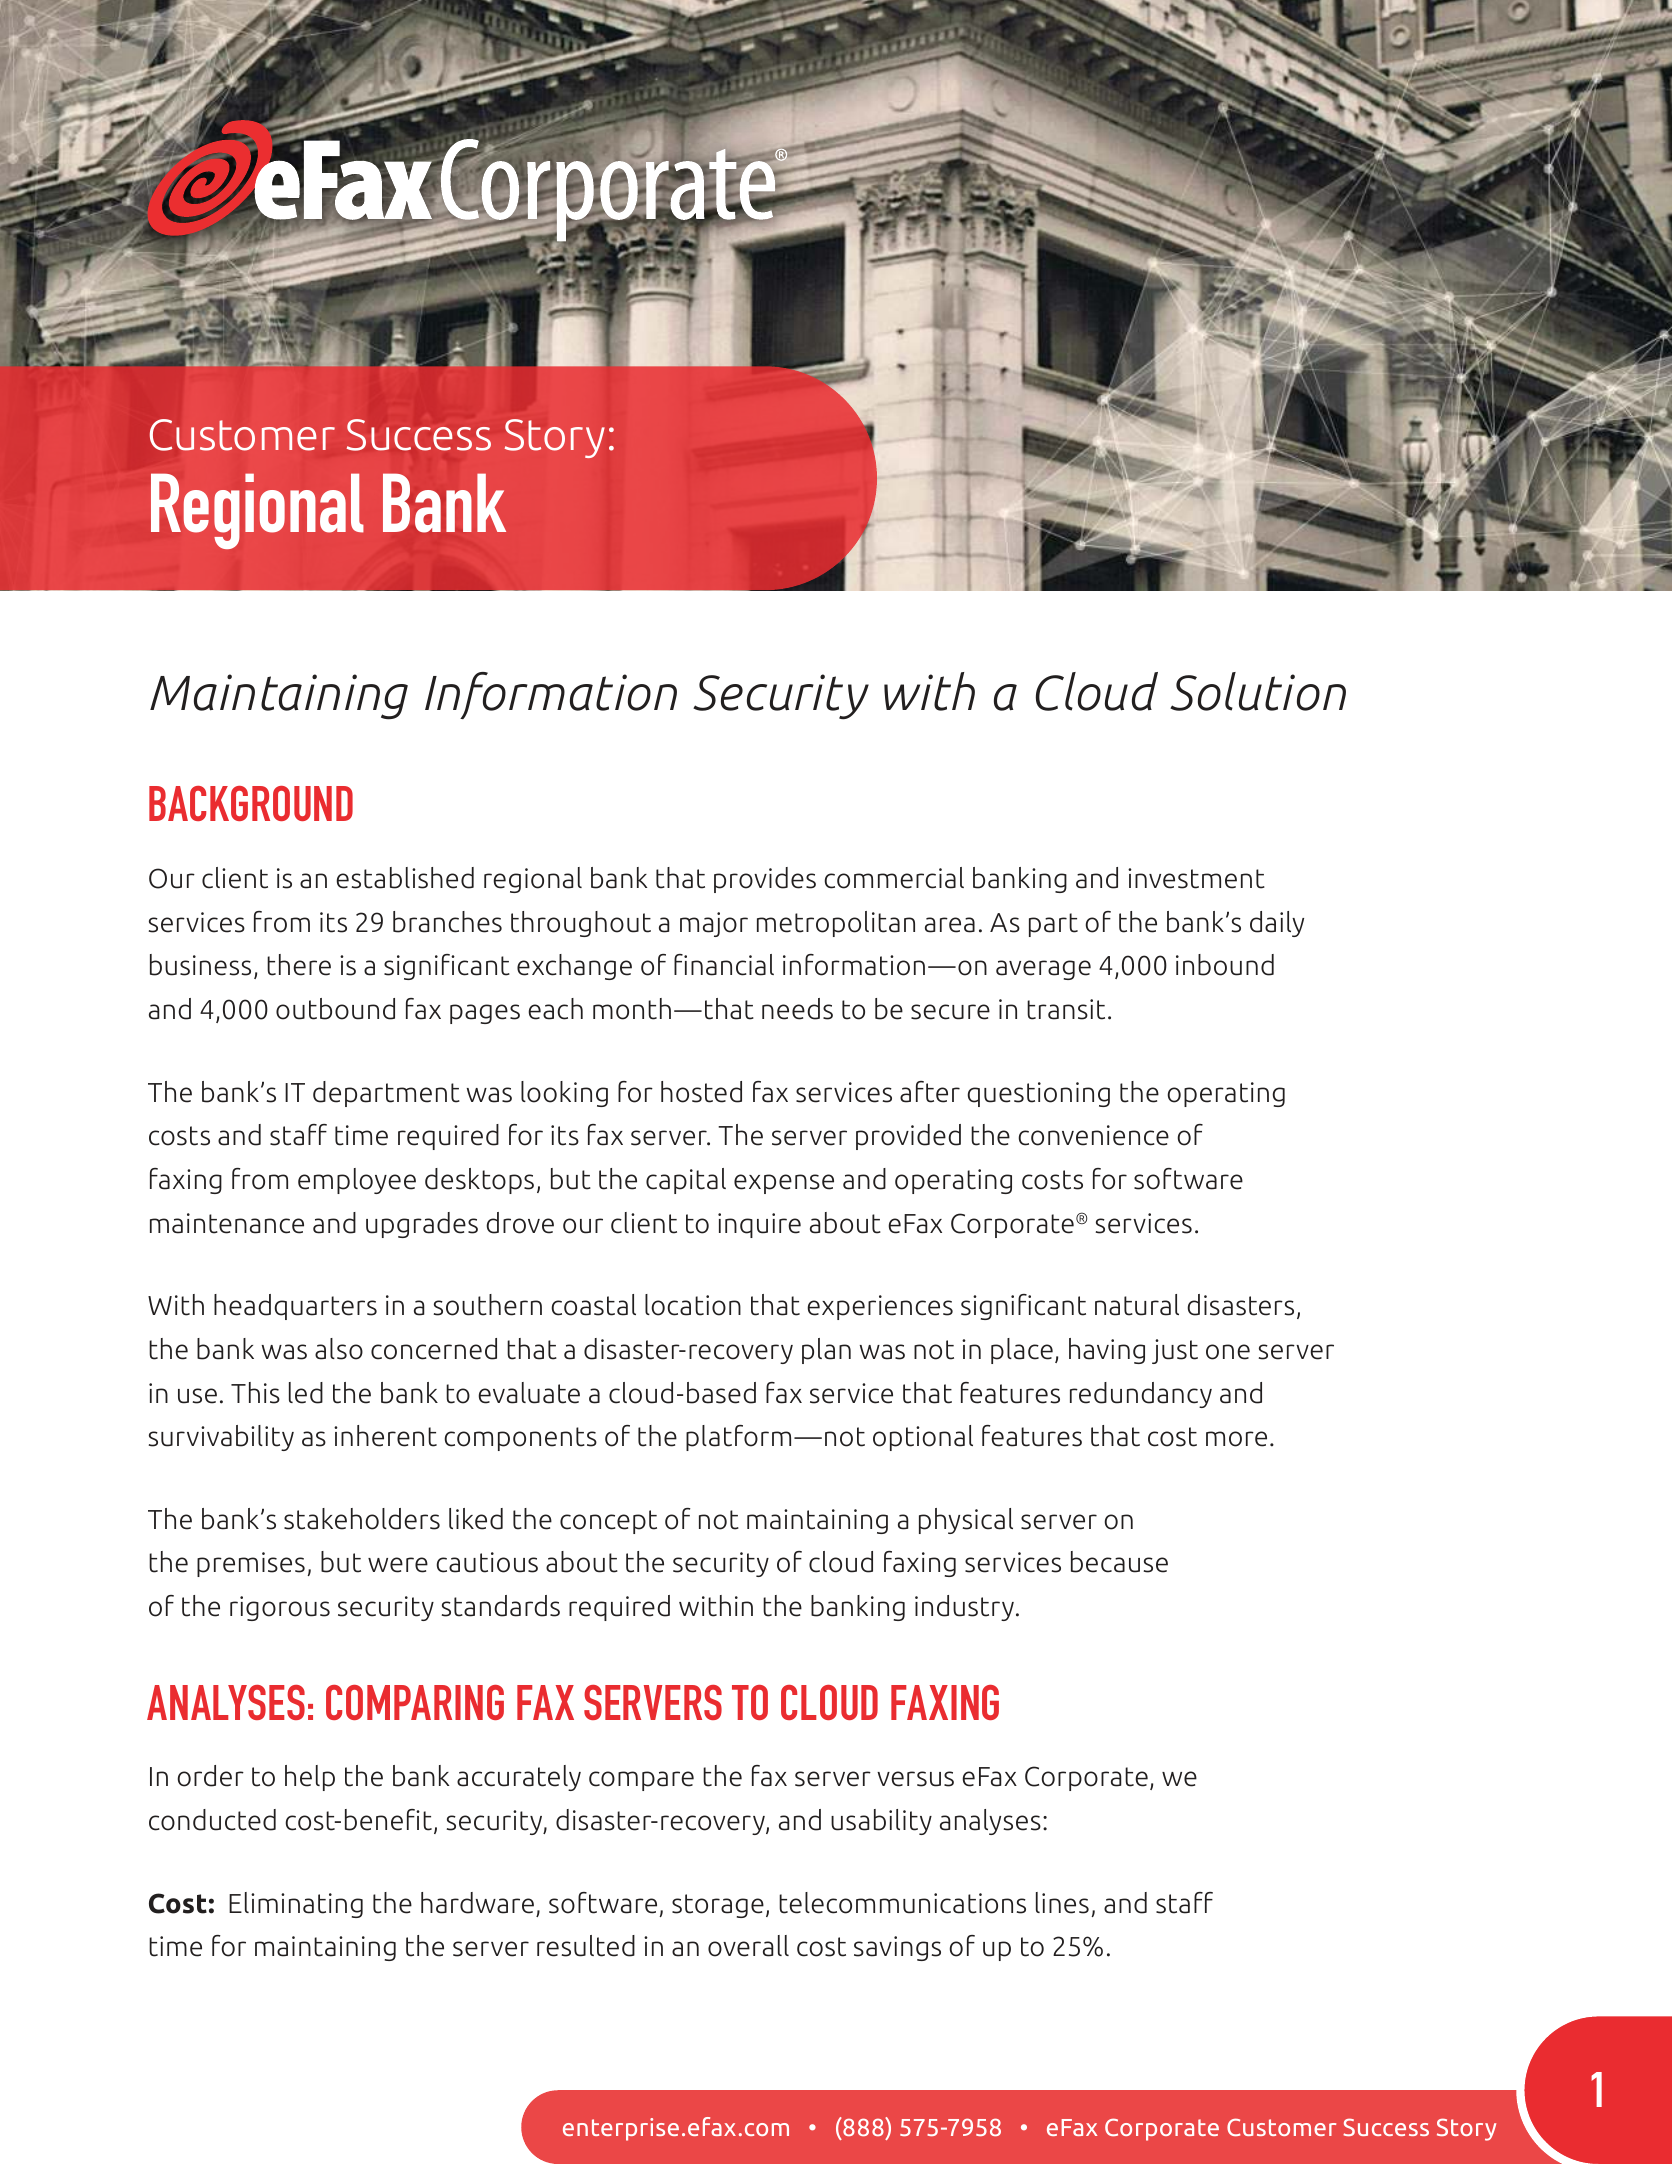 The width and height of the screenshot is (1672, 2164). I want to click on Solution, so click(1258, 691).
